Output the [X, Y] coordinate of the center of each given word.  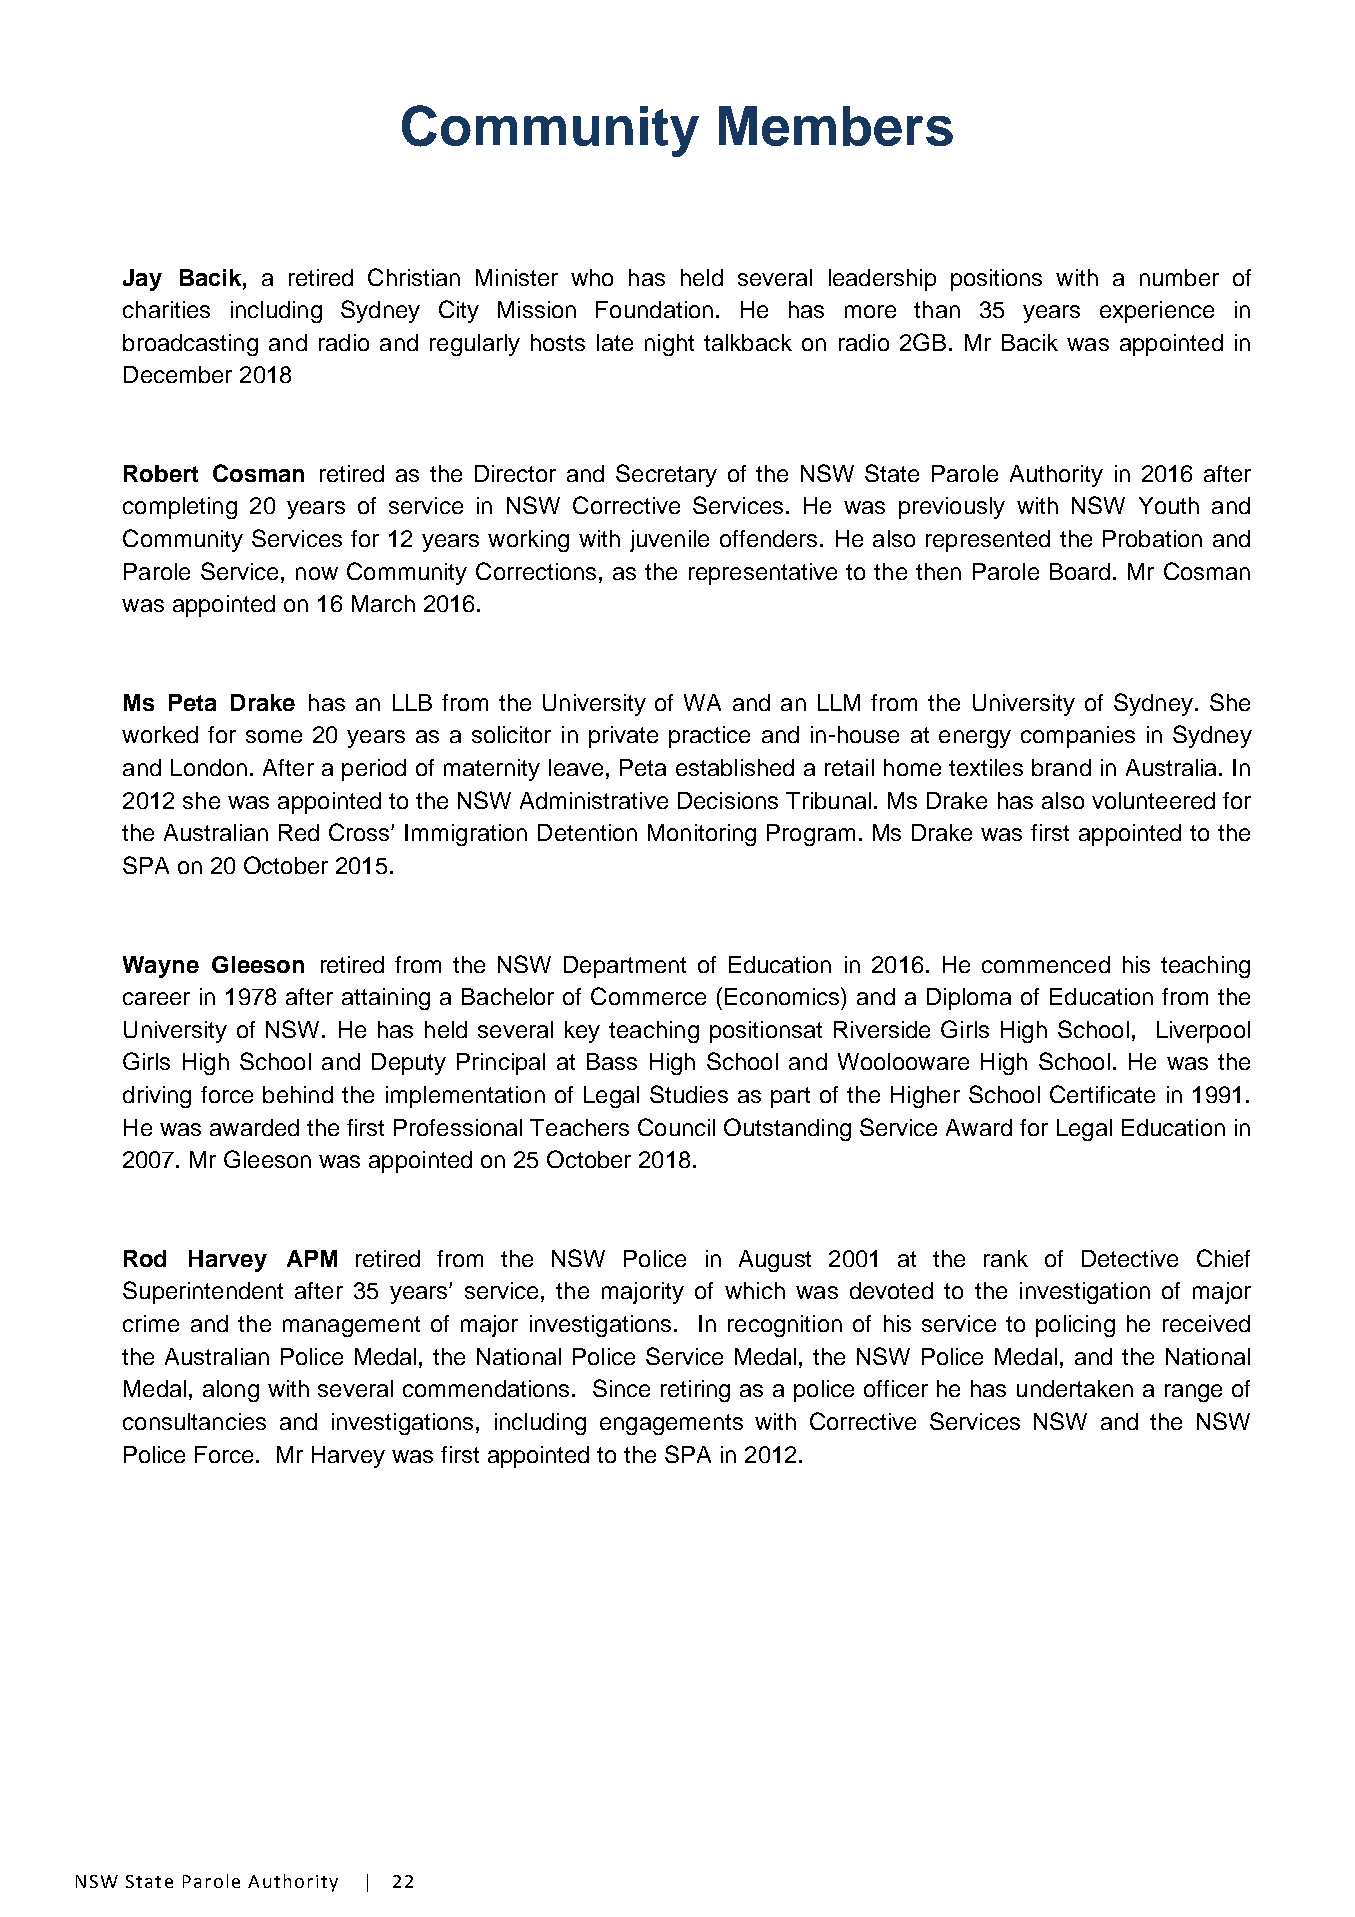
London [209, 767]
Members [836, 126]
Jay [142, 280]
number [1179, 277]
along [231, 1391]
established [735, 767]
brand [1061, 767]
